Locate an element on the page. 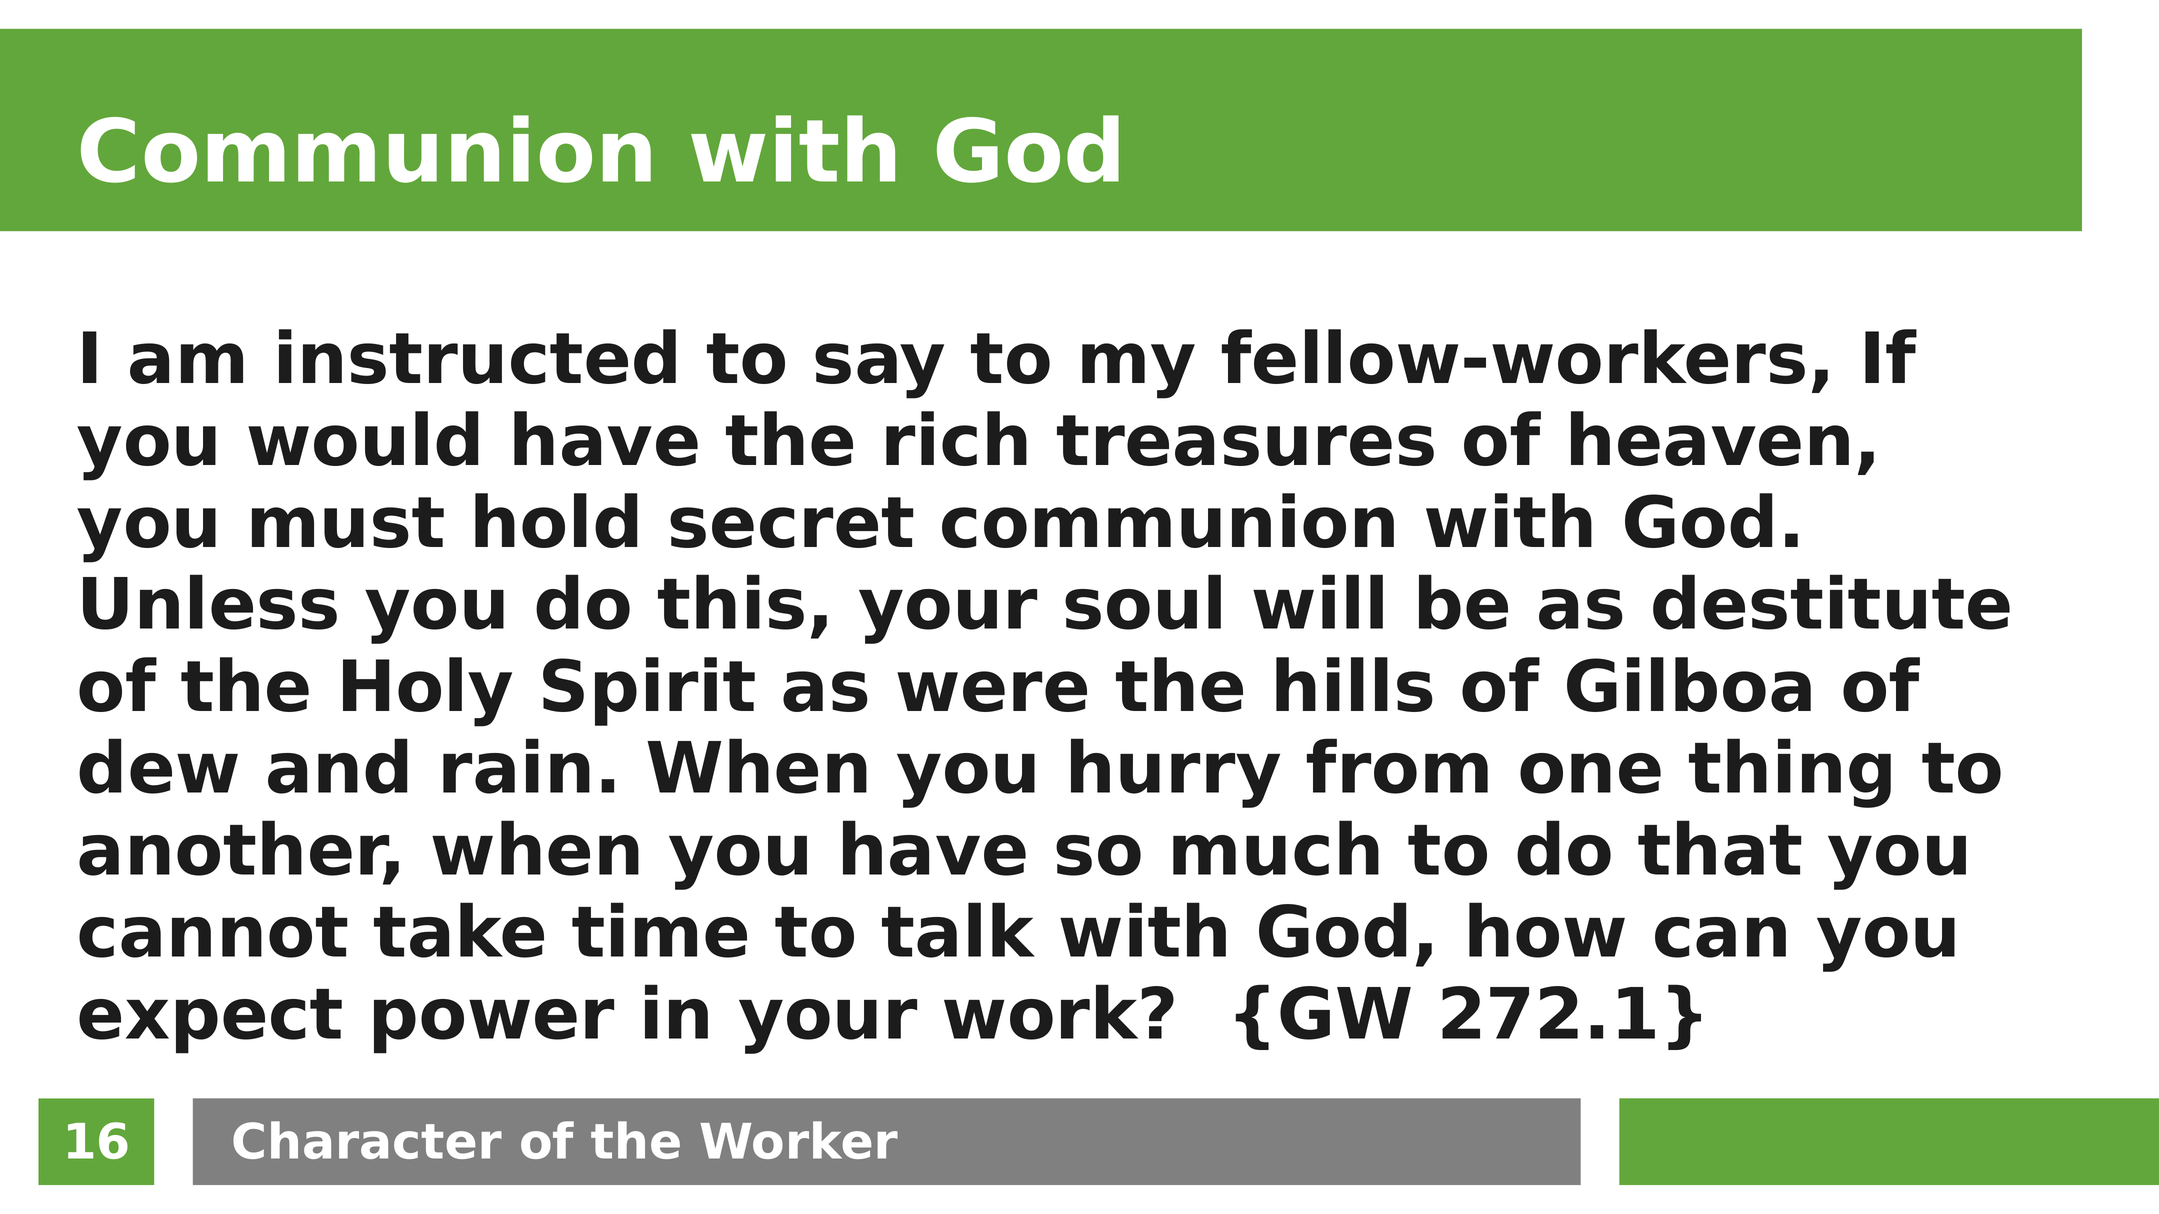 The image size is (2159, 1214). heaven is located at coordinates (1710, 438).
